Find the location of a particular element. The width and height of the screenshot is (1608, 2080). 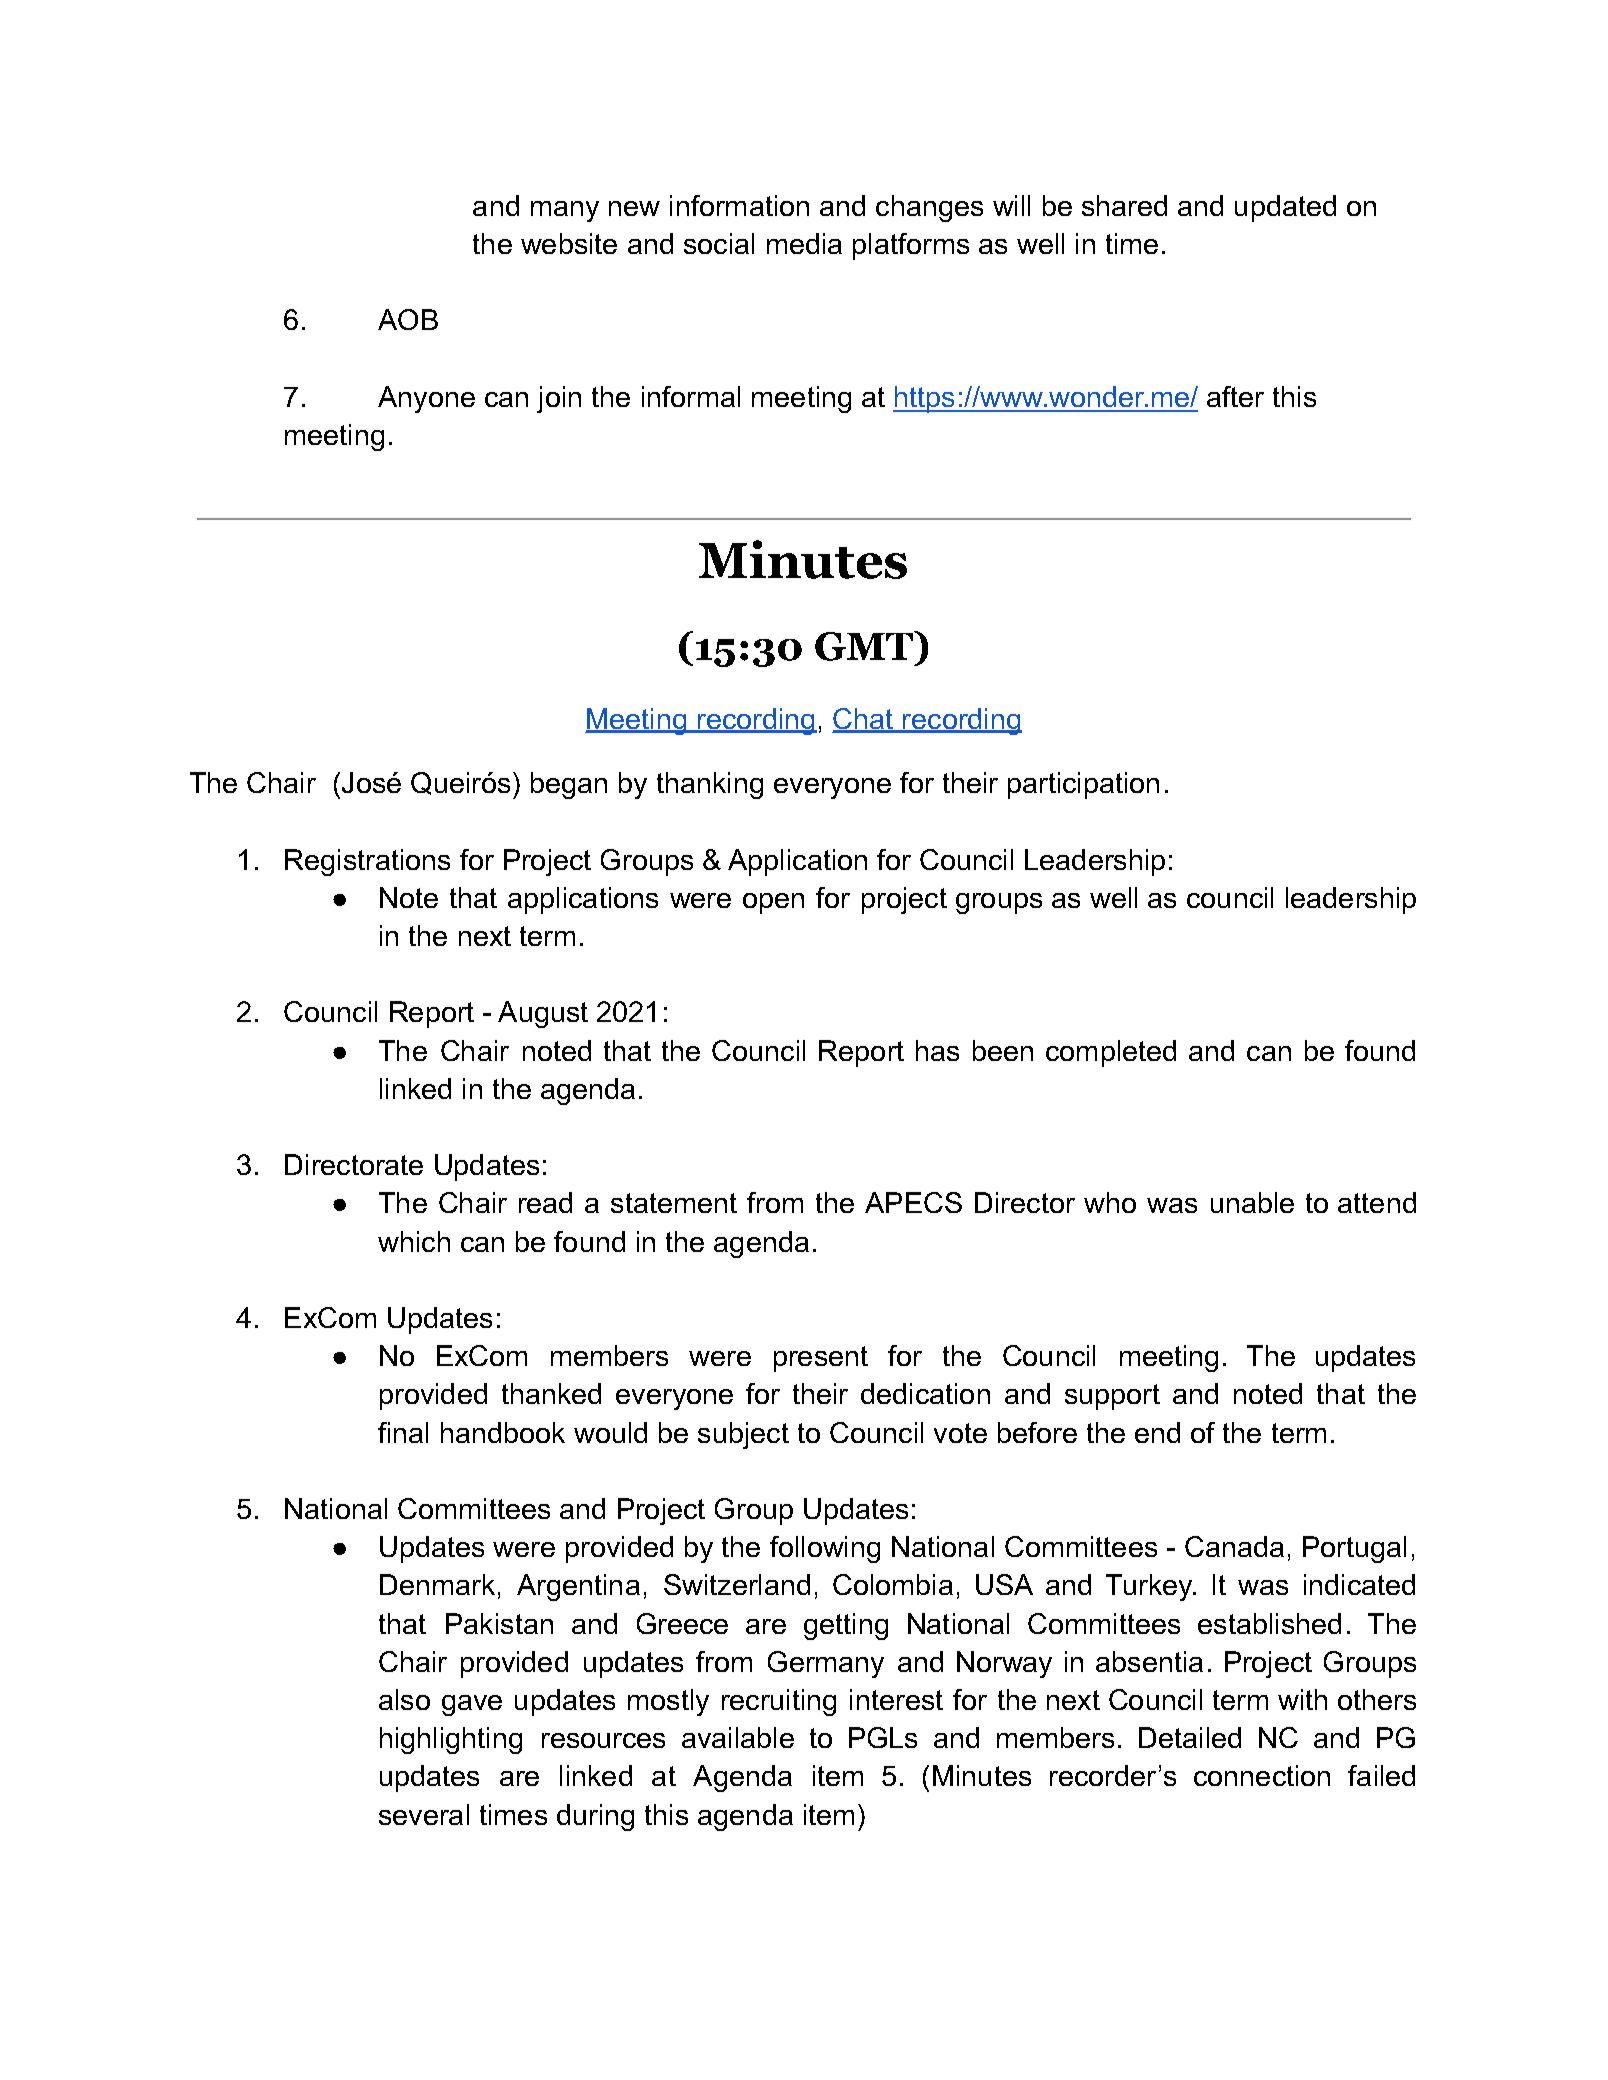

support is located at coordinates (1112, 1397).
